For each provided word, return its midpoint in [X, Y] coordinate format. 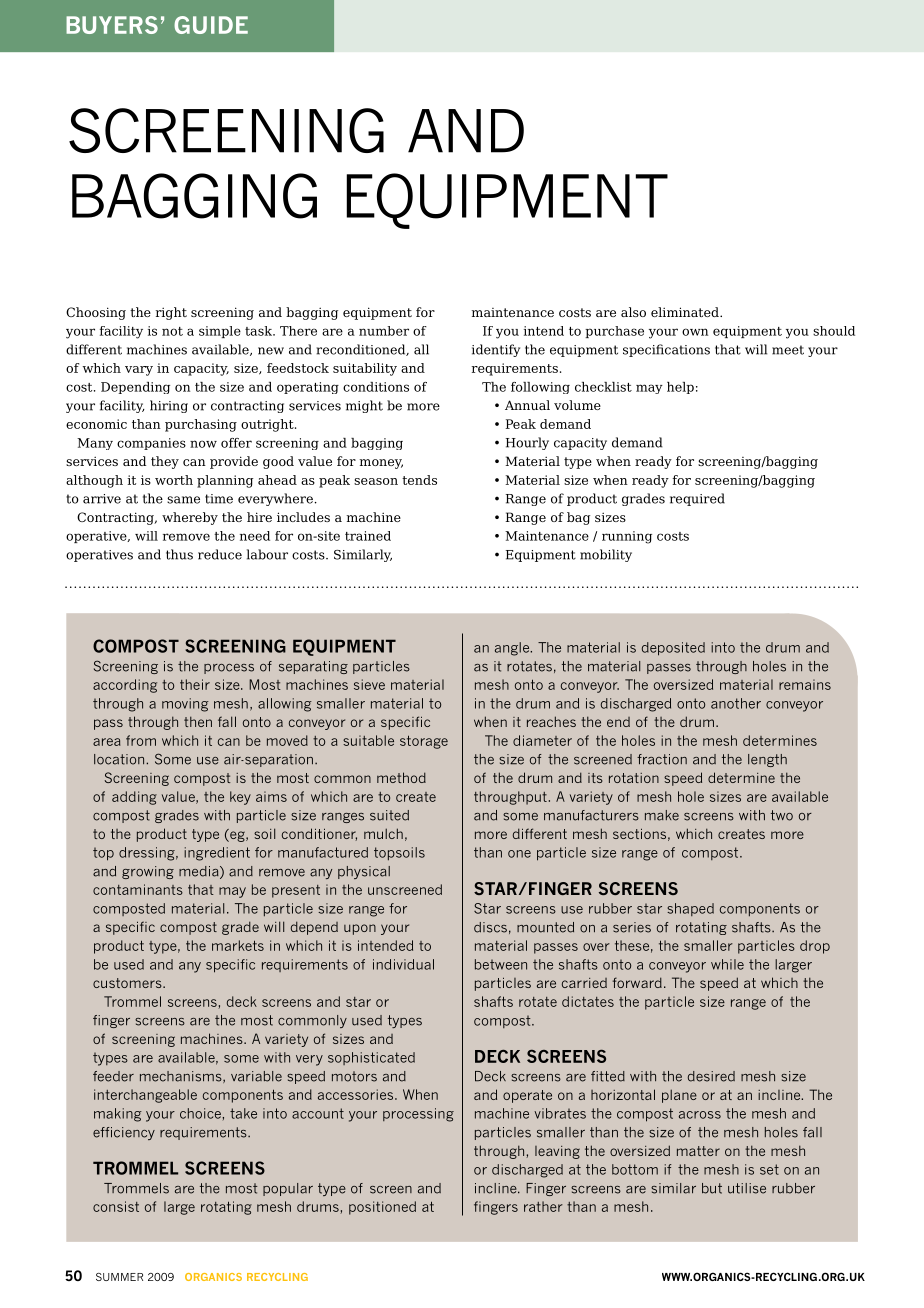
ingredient [217, 854]
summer [119, 1277]
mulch [383, 833]
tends [419, 480]
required [697, 499]
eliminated [686, 312]
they [165, 462]
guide [211, 25]
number [384, 331]
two [782, 815]
